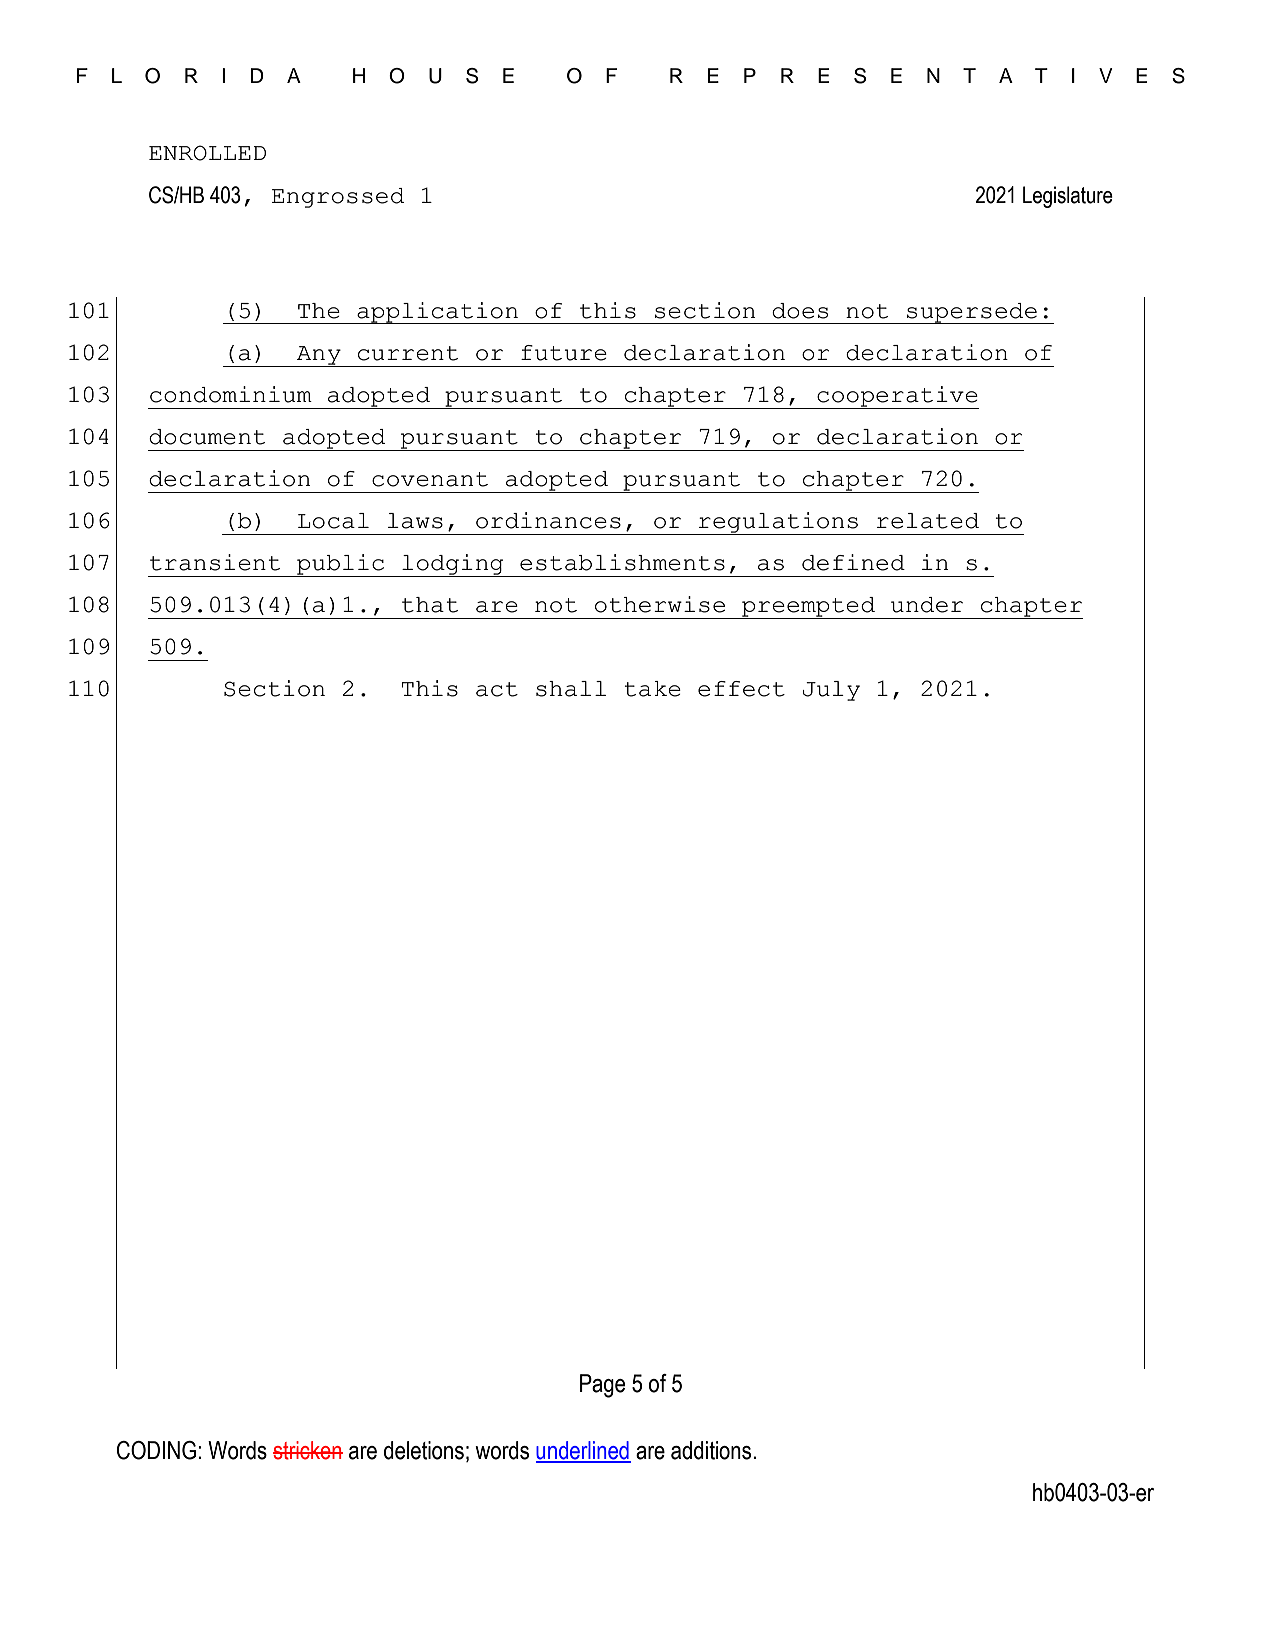 The height and width of the screenshot is (1632, 1261). Describe the element at coordinates (602, 1386) in the screenshot. I see `Page` at that location.
